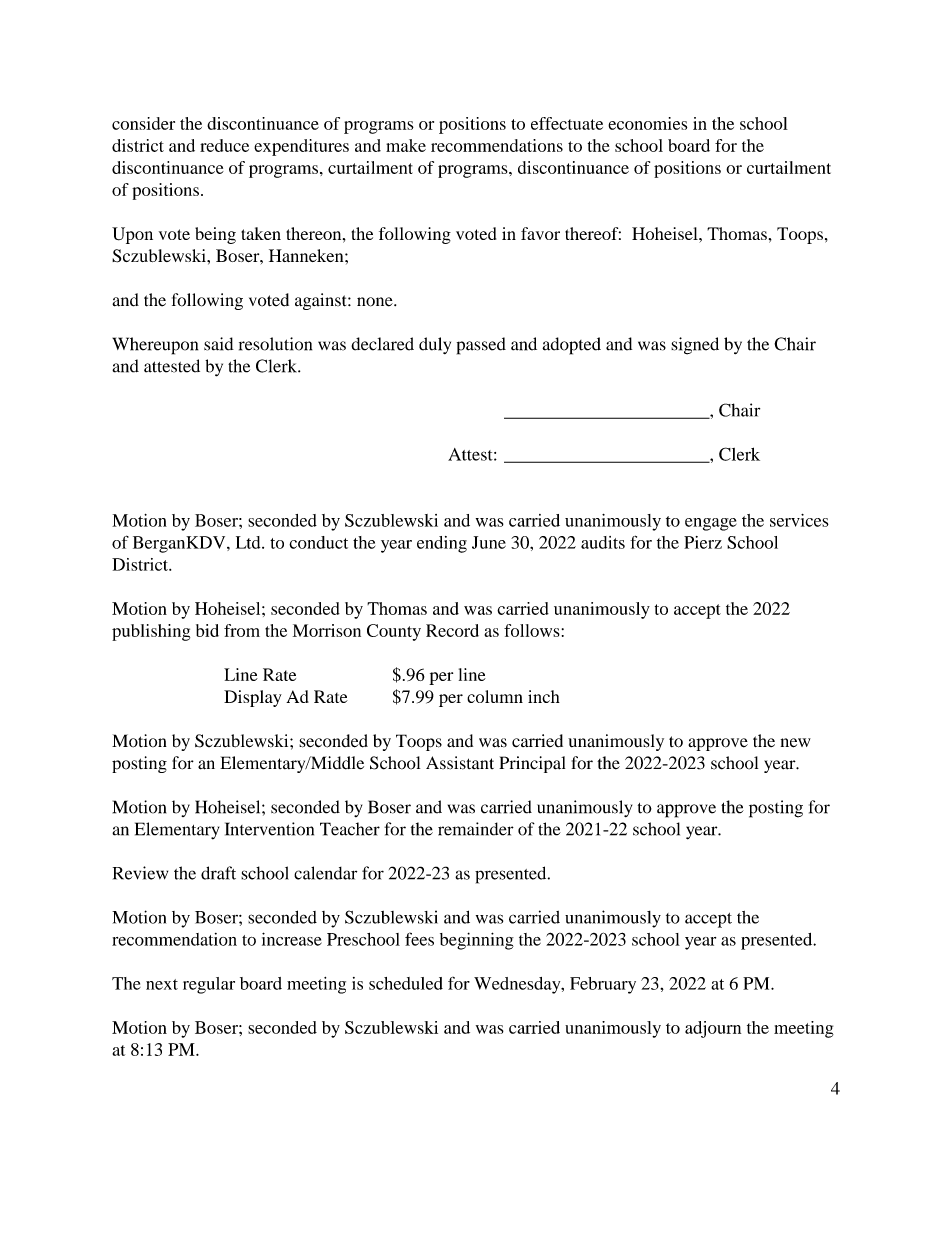 The height and width of the page is (1233, 952). I want to click on Ltd, so click(249, 542).
